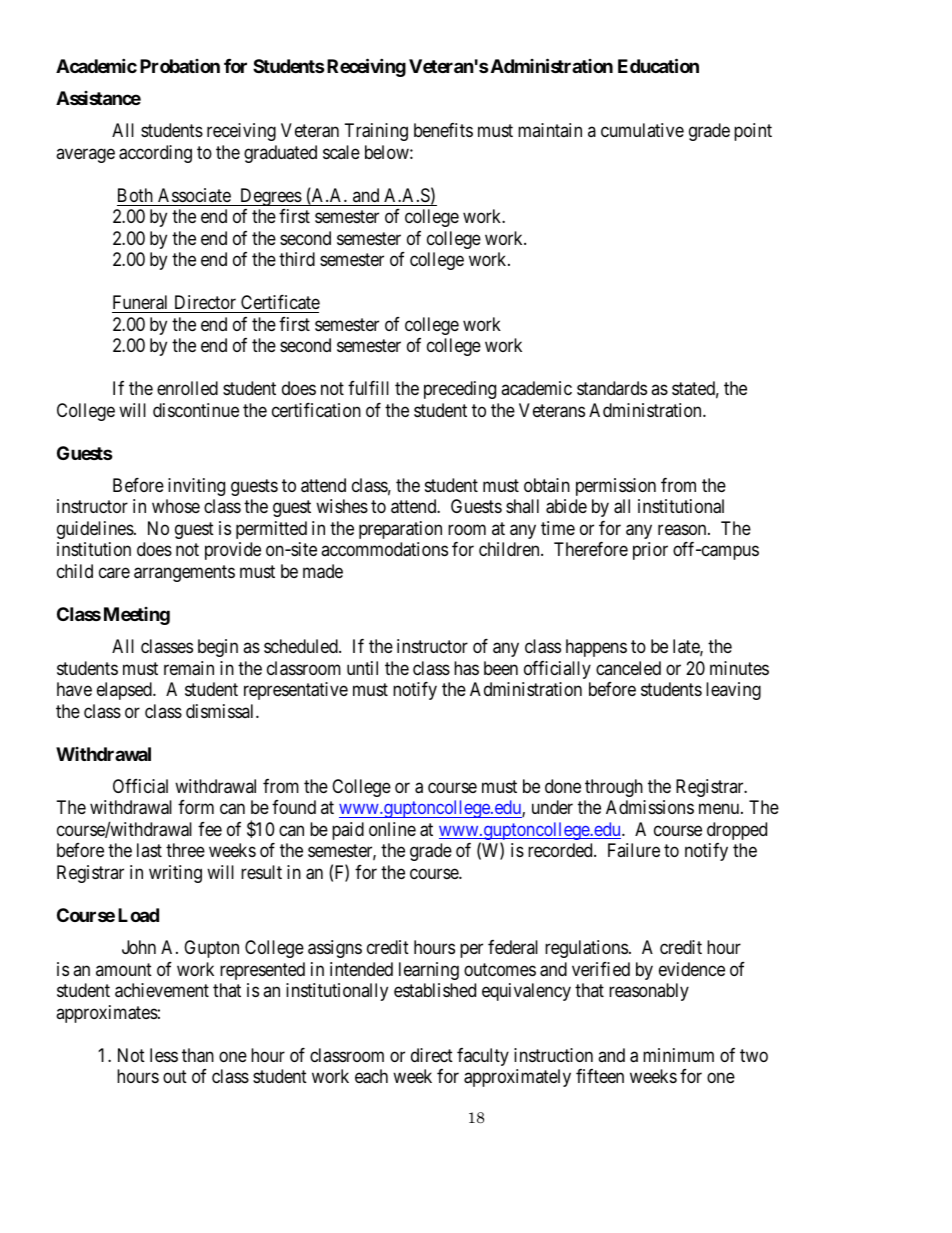 This page has width=952, height=1233. I want to click on each, so click(371, 1076).
